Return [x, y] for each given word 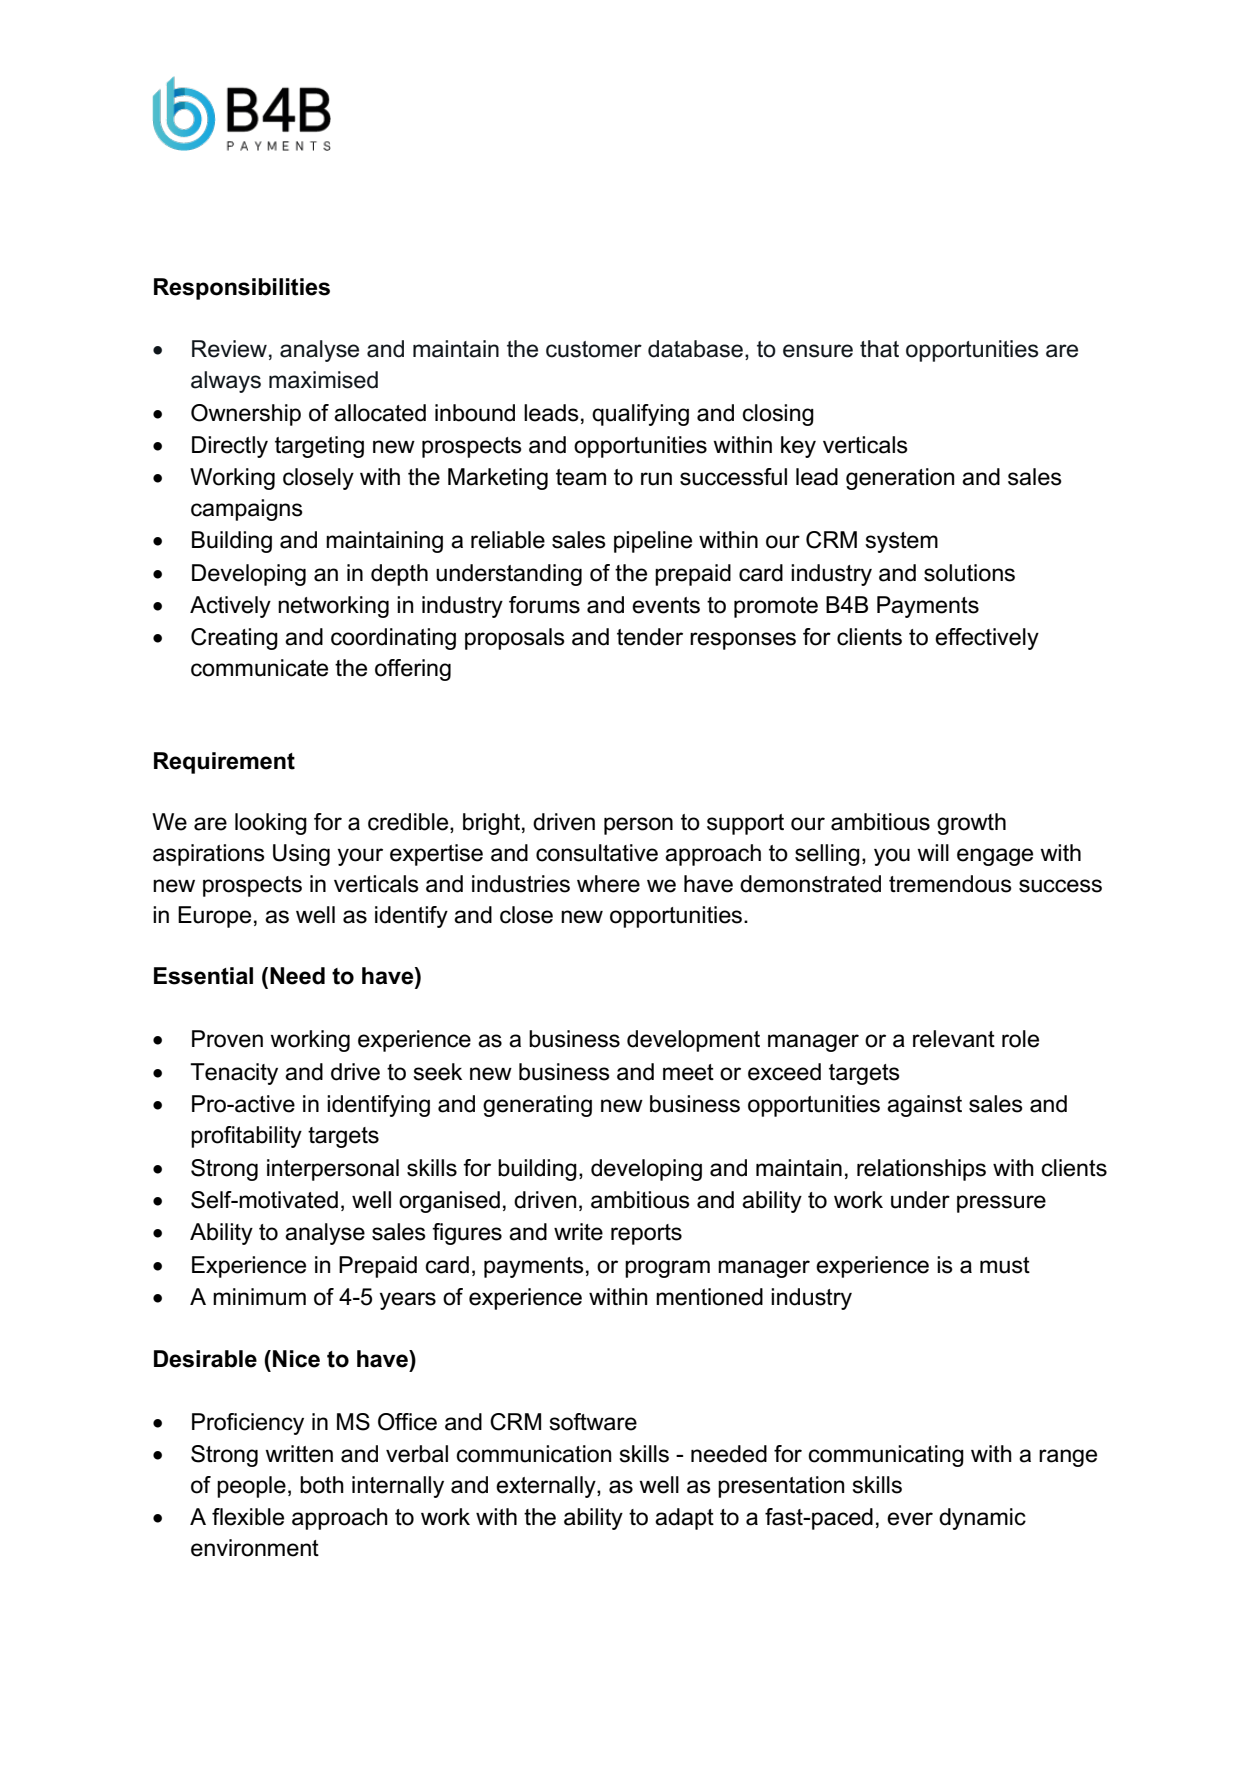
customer [594, 349]
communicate [259, 668]
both [322, 1485]
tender [650, 637]
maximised [323, 380]
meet [688, 1072]
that [879, 349]
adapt [684, 1519]
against [924, 1106]
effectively [987, 639]
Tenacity [234, 1074]
